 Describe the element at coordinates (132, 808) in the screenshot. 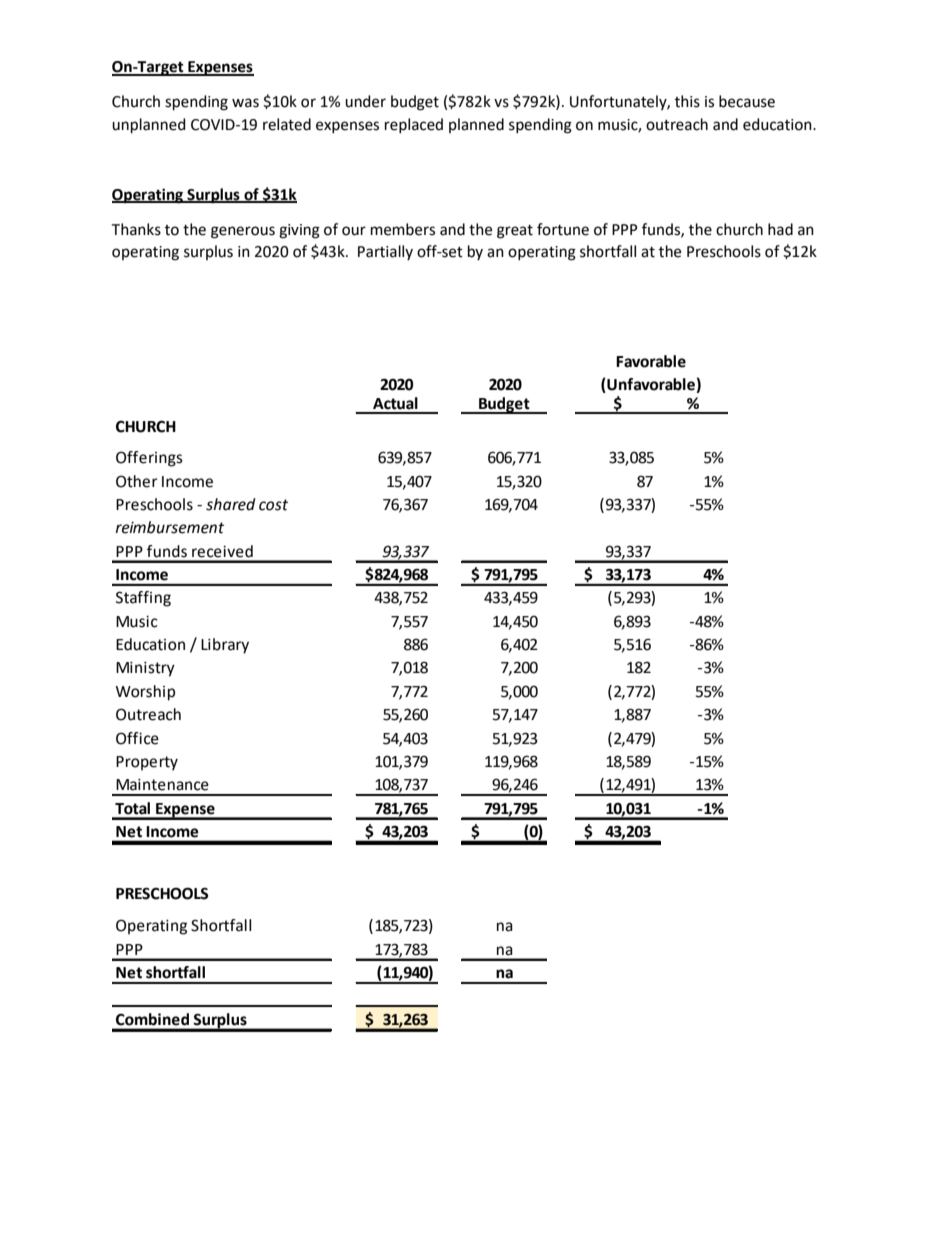

I see `Total` at that location.
